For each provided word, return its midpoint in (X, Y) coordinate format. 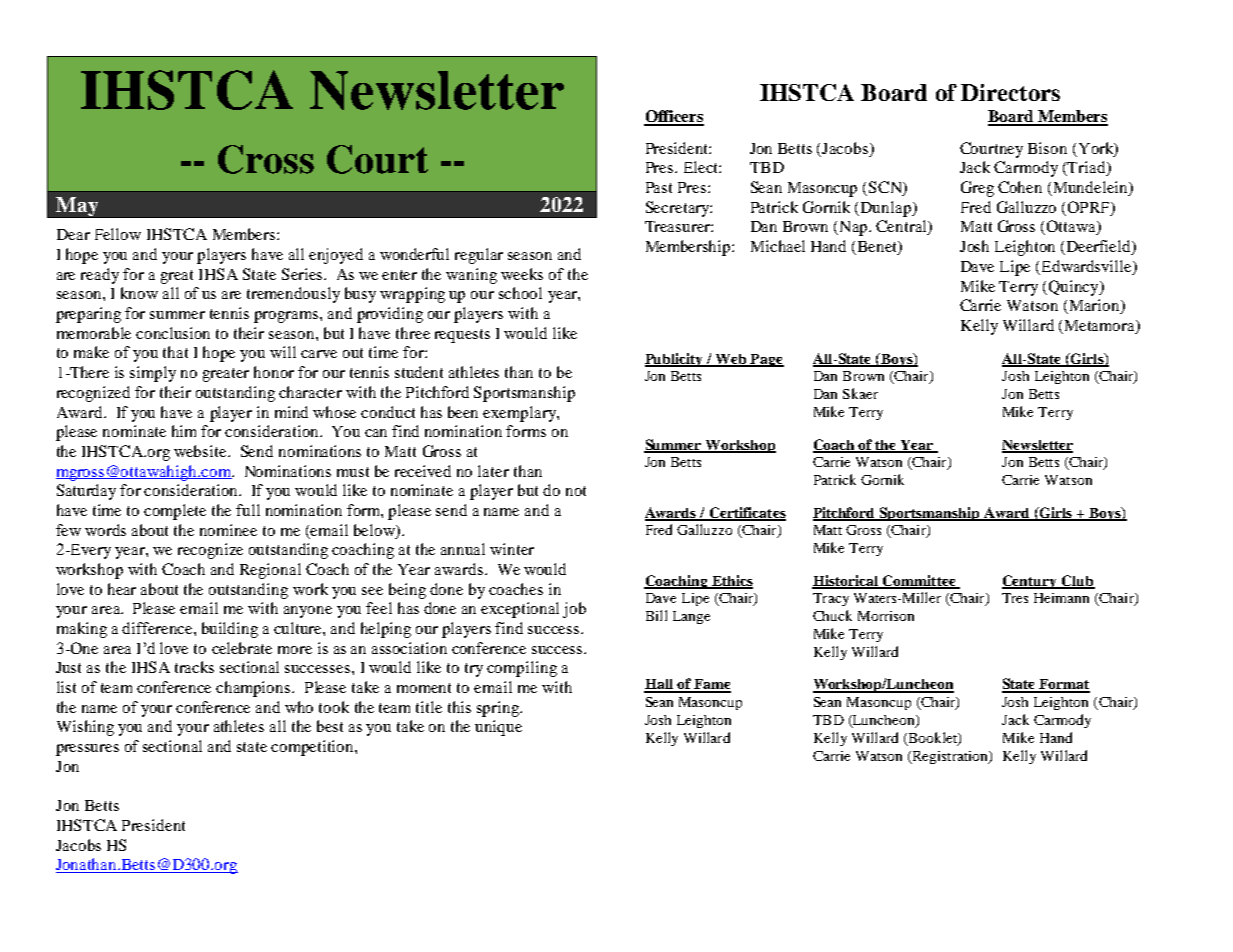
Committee (919, 582)
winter (512, 549)
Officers (674, 117)
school (520, 293)
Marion (1094, 306)
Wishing (85, 728)
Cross (266, 159)
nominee (228, 530)
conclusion (173, 333)
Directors (1010, 92)
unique (498, 728)
